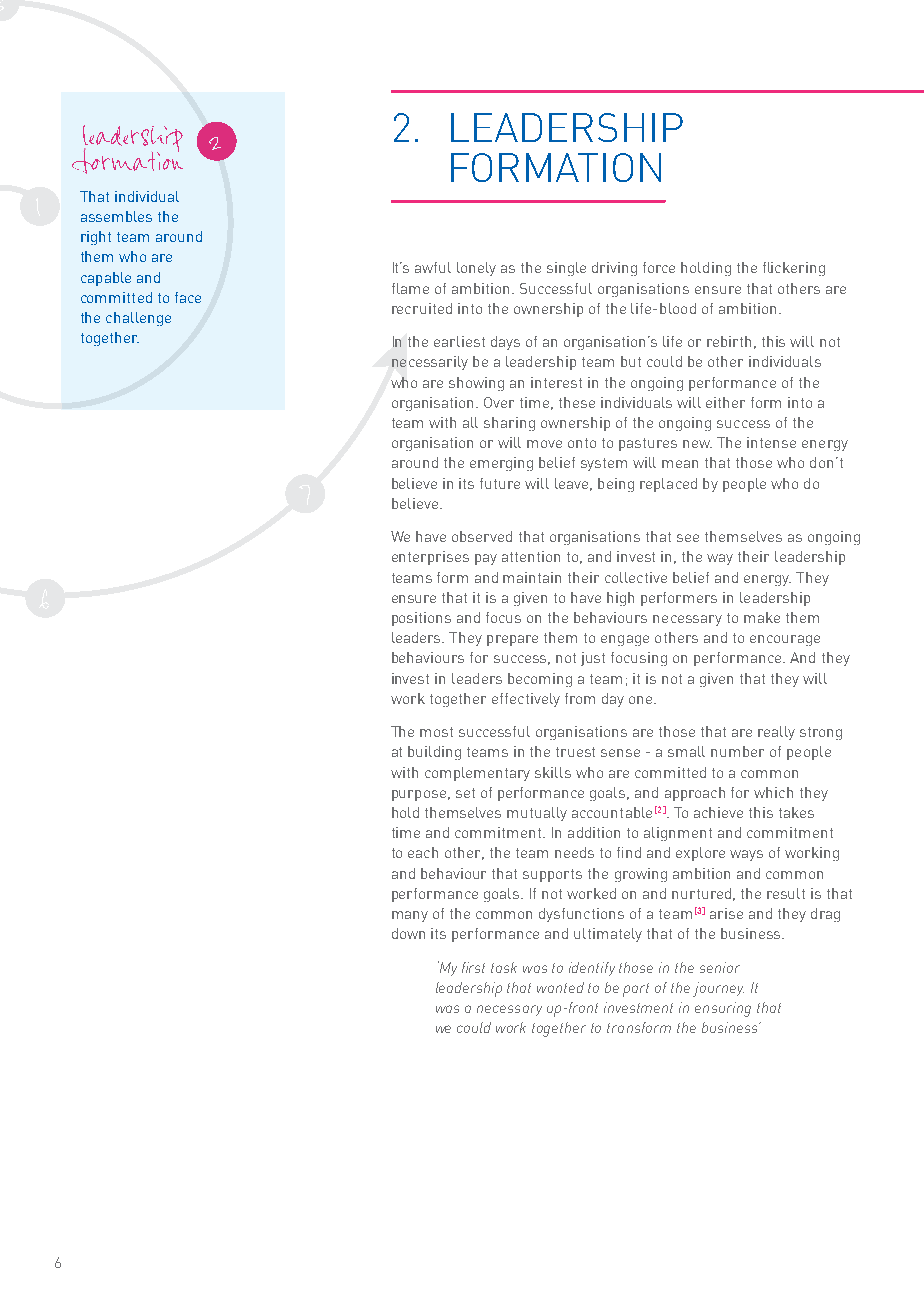 The image size is (924, 1308). Describe the element at coordinates (737, 751) in the screenshot. I see `number` at that location.
